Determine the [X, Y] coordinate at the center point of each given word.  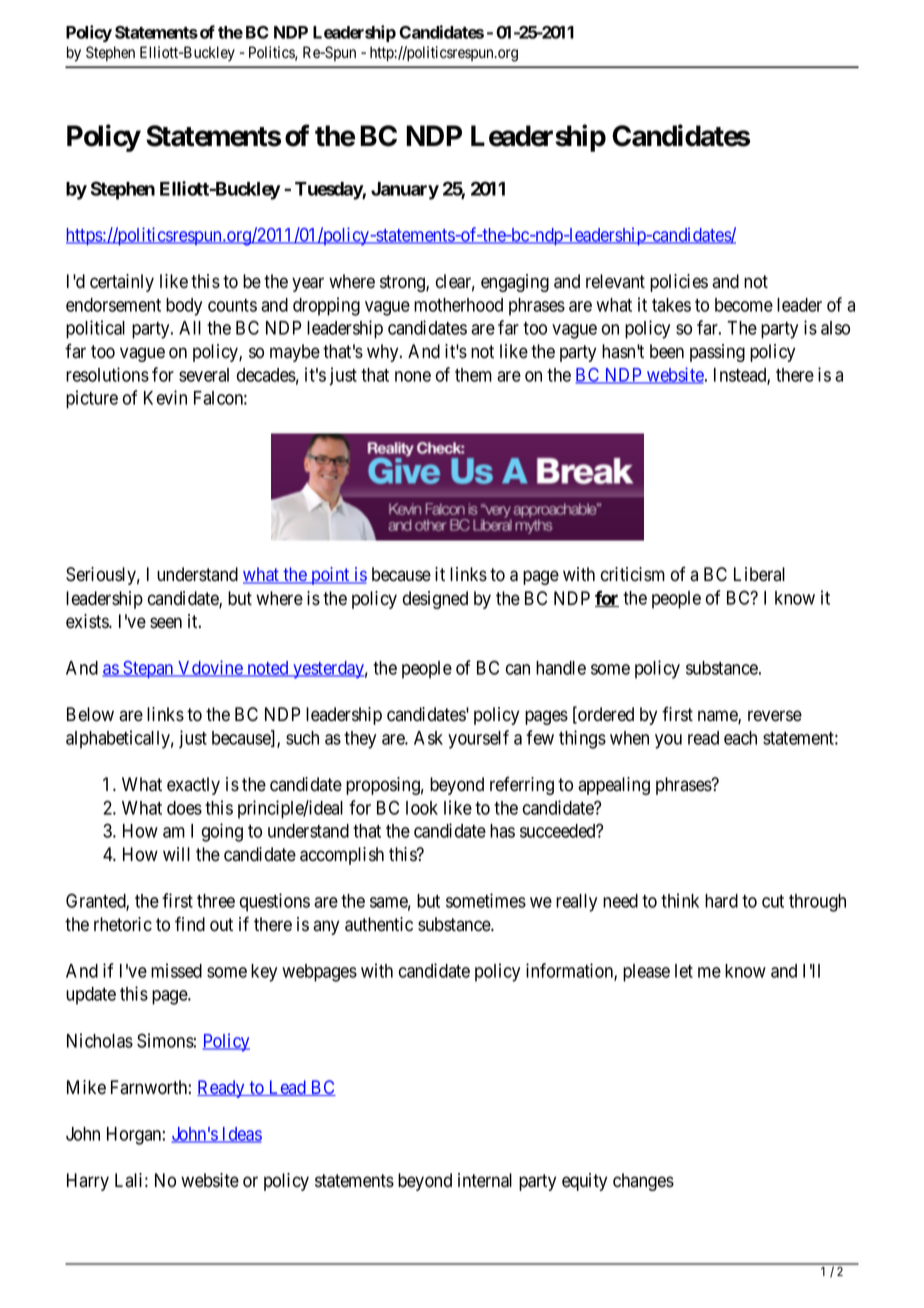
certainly [122, 283]
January [405, 191]
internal [485, 1180]
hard [721, 901]
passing [717, 353]
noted [268, 669]
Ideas [241, 1135]
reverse [775, 716]
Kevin [165, 397]
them [473, 375]
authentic [379, 924]
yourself [478, 739]
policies [679, 283]
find [190, 924]
